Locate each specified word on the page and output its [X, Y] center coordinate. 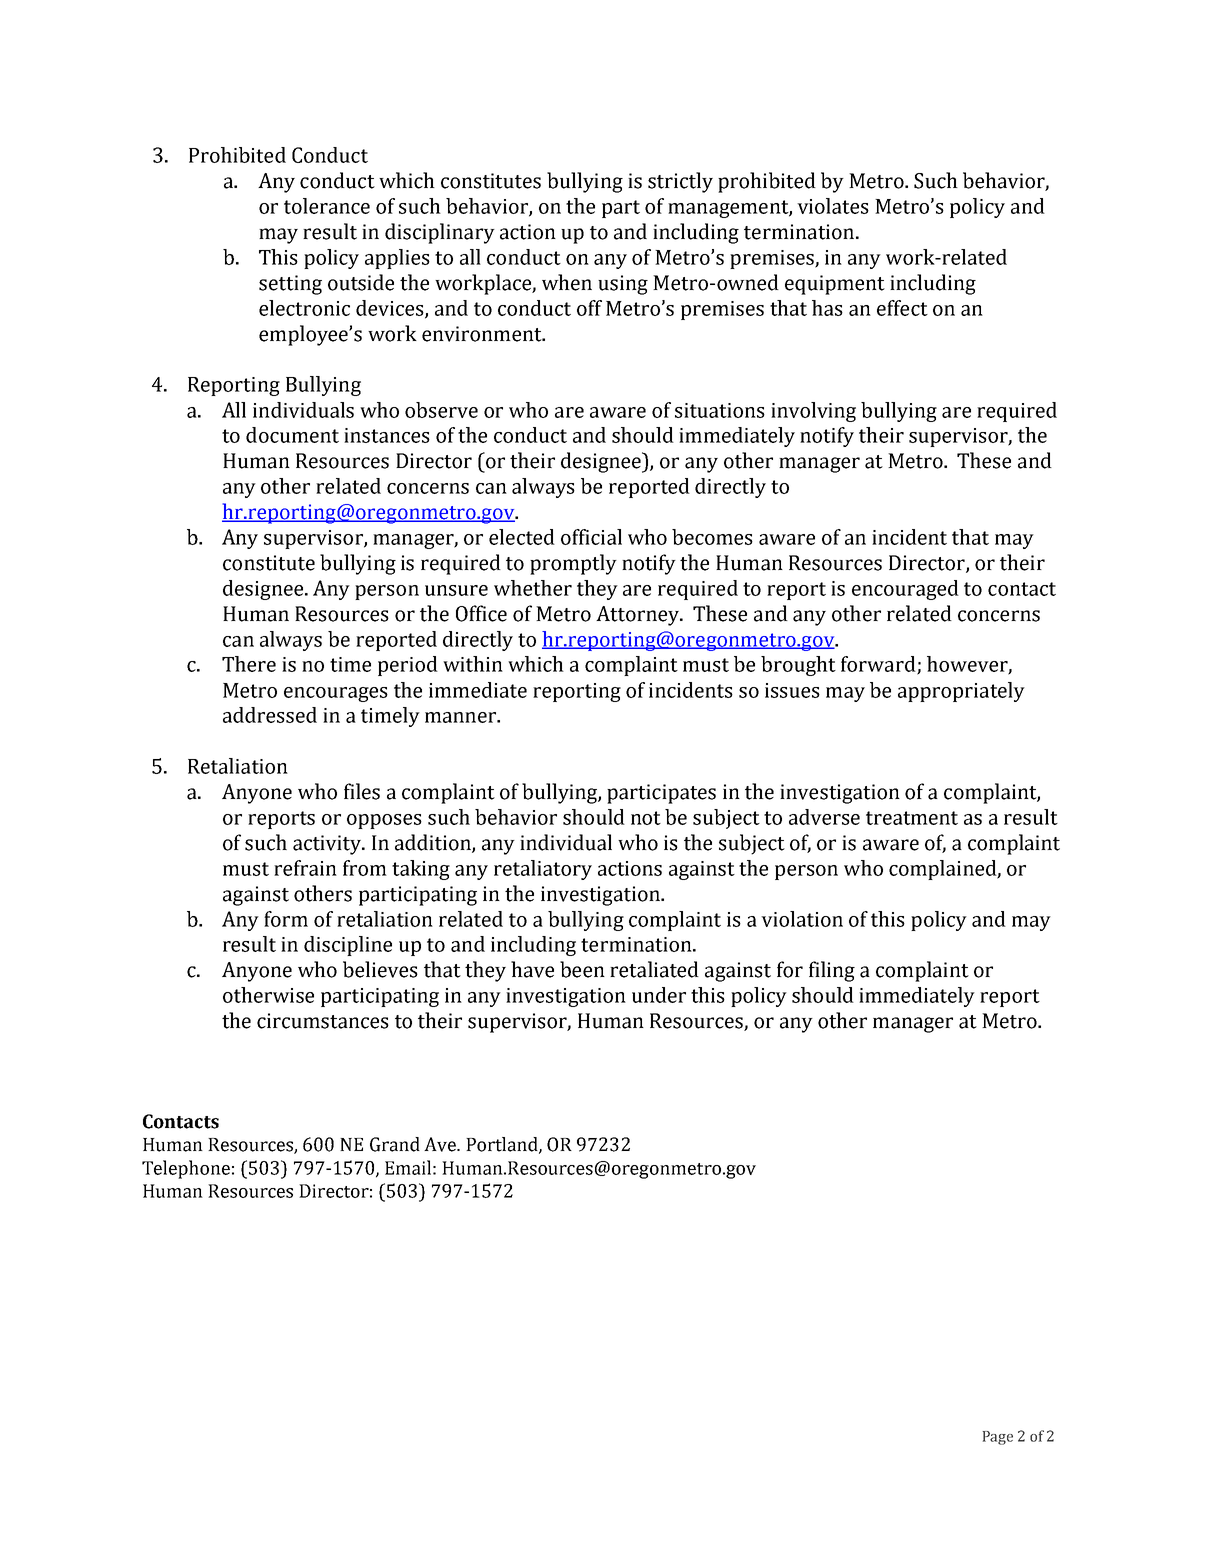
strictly [680, 182]
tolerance [327, 206]
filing [832, 971]
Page [998, 1438]
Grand [395, 1144]
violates [833, 206]
